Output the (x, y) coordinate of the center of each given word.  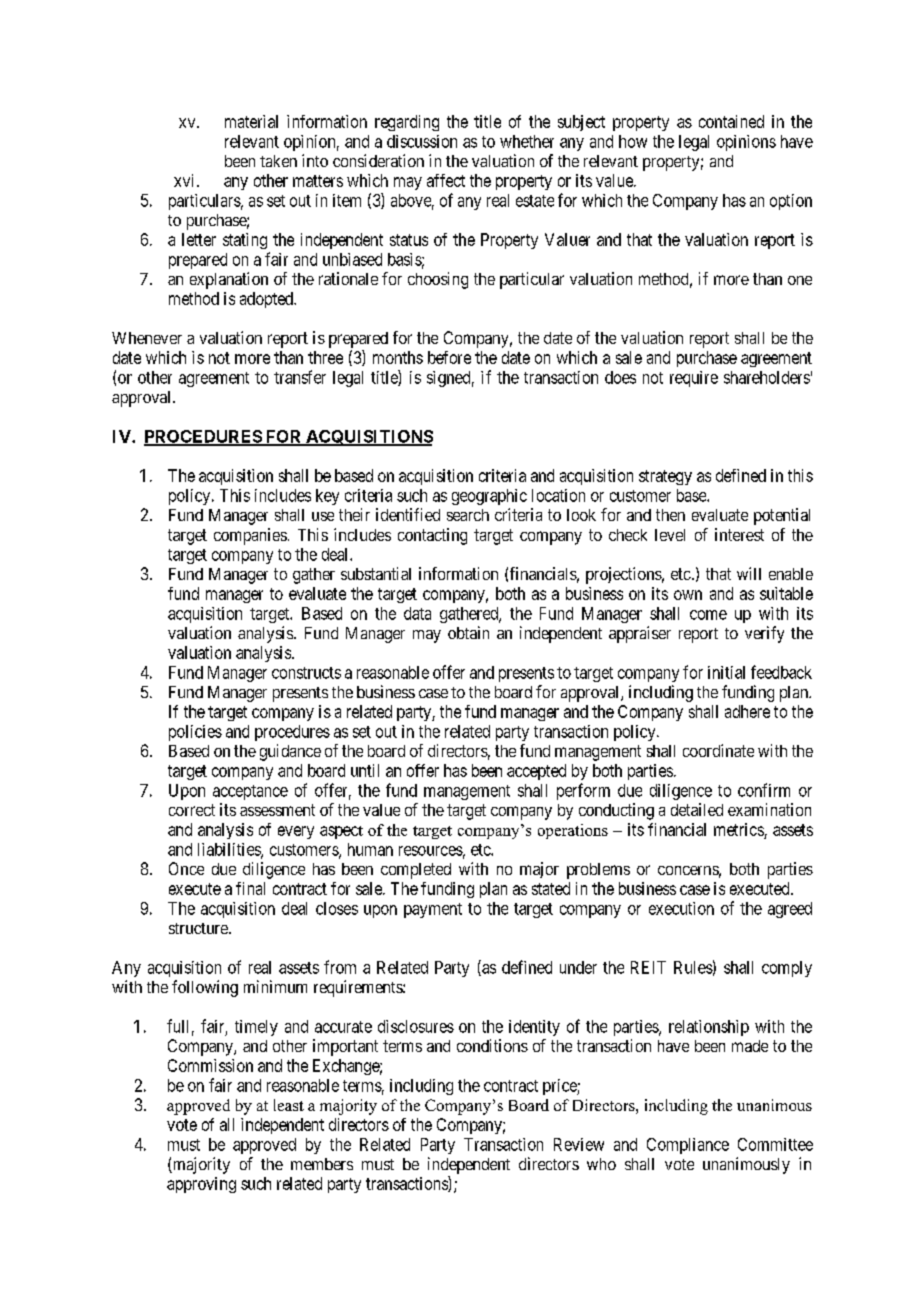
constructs (306, 673)
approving (201, 1185)
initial (726, 672)
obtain (468, 632)
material (251, 121)
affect (446, 180)
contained (731, 121)
